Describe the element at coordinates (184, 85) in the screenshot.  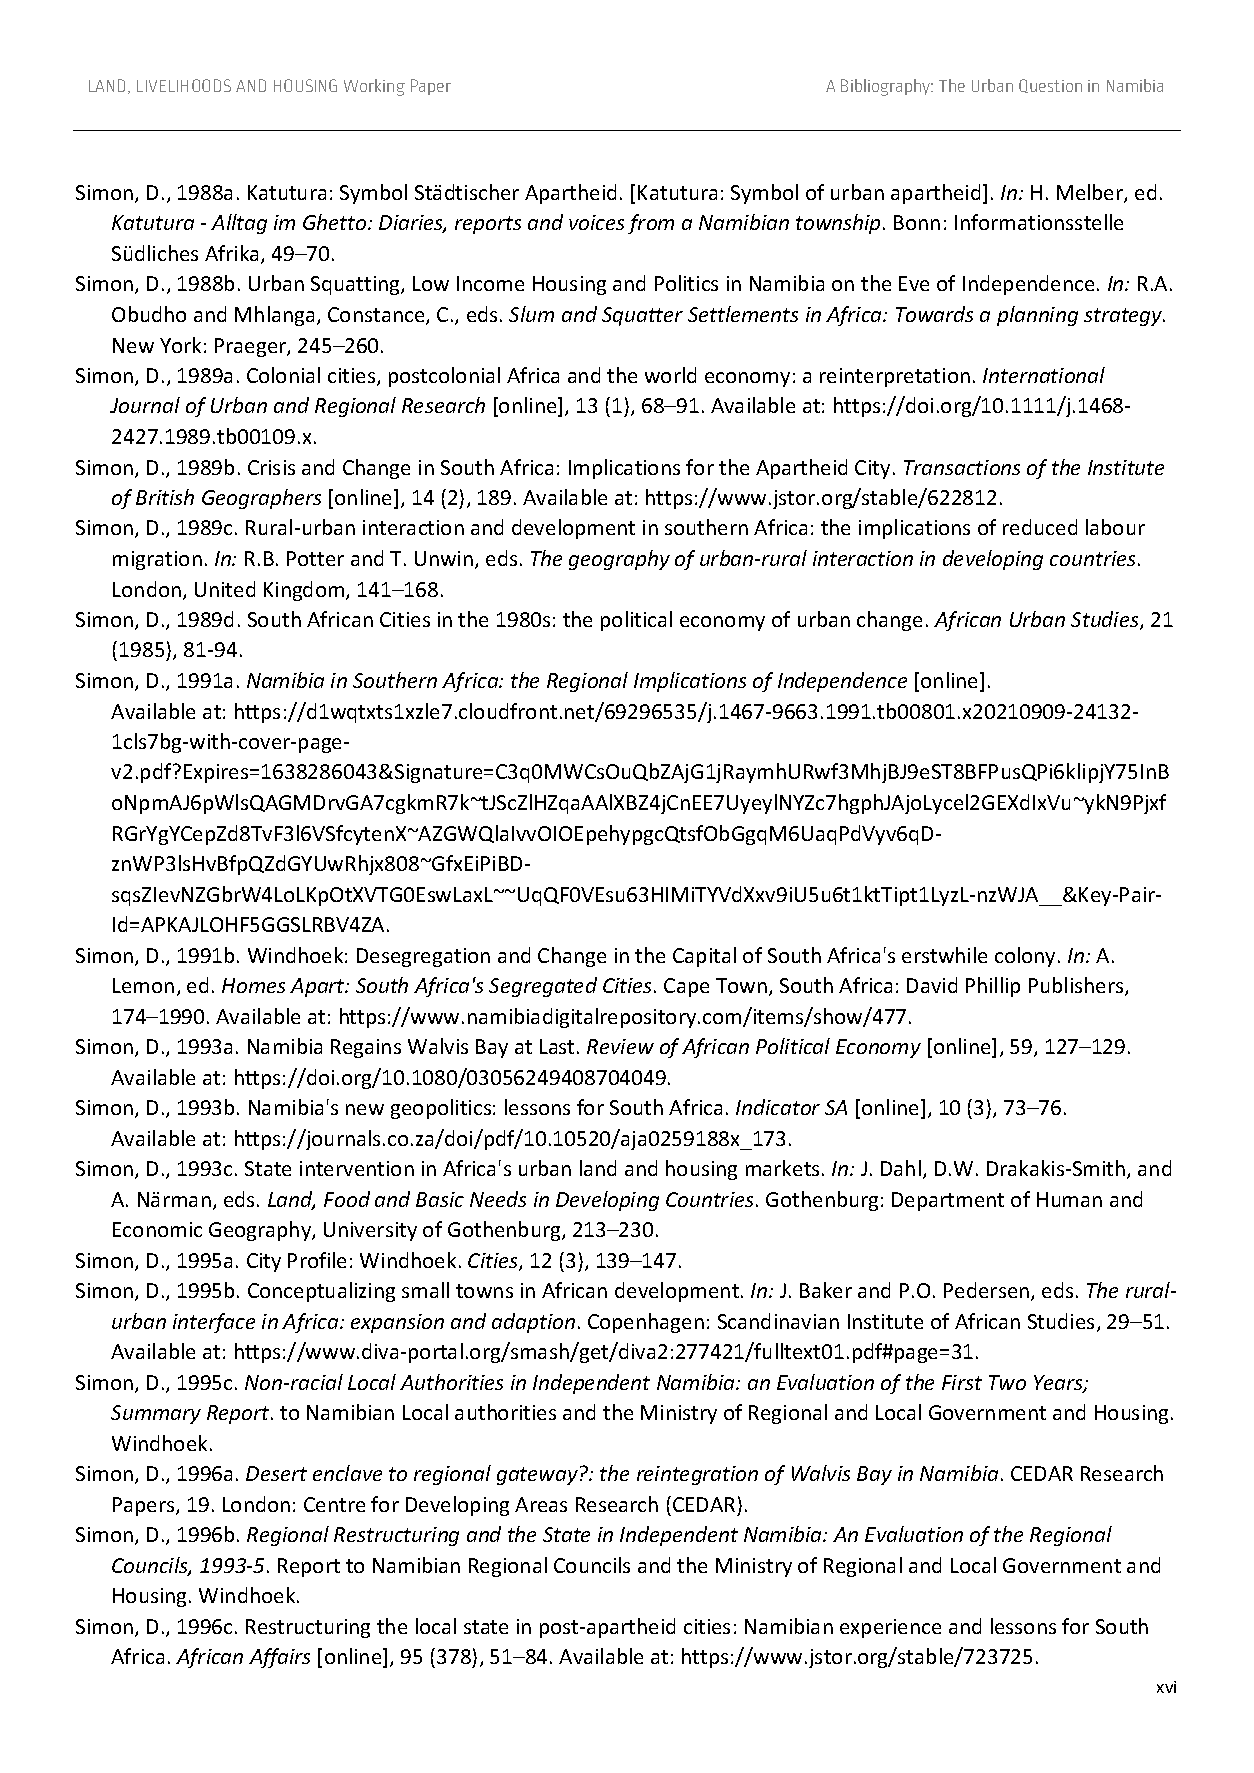
I see `LIVELIHOODS` at that location.
